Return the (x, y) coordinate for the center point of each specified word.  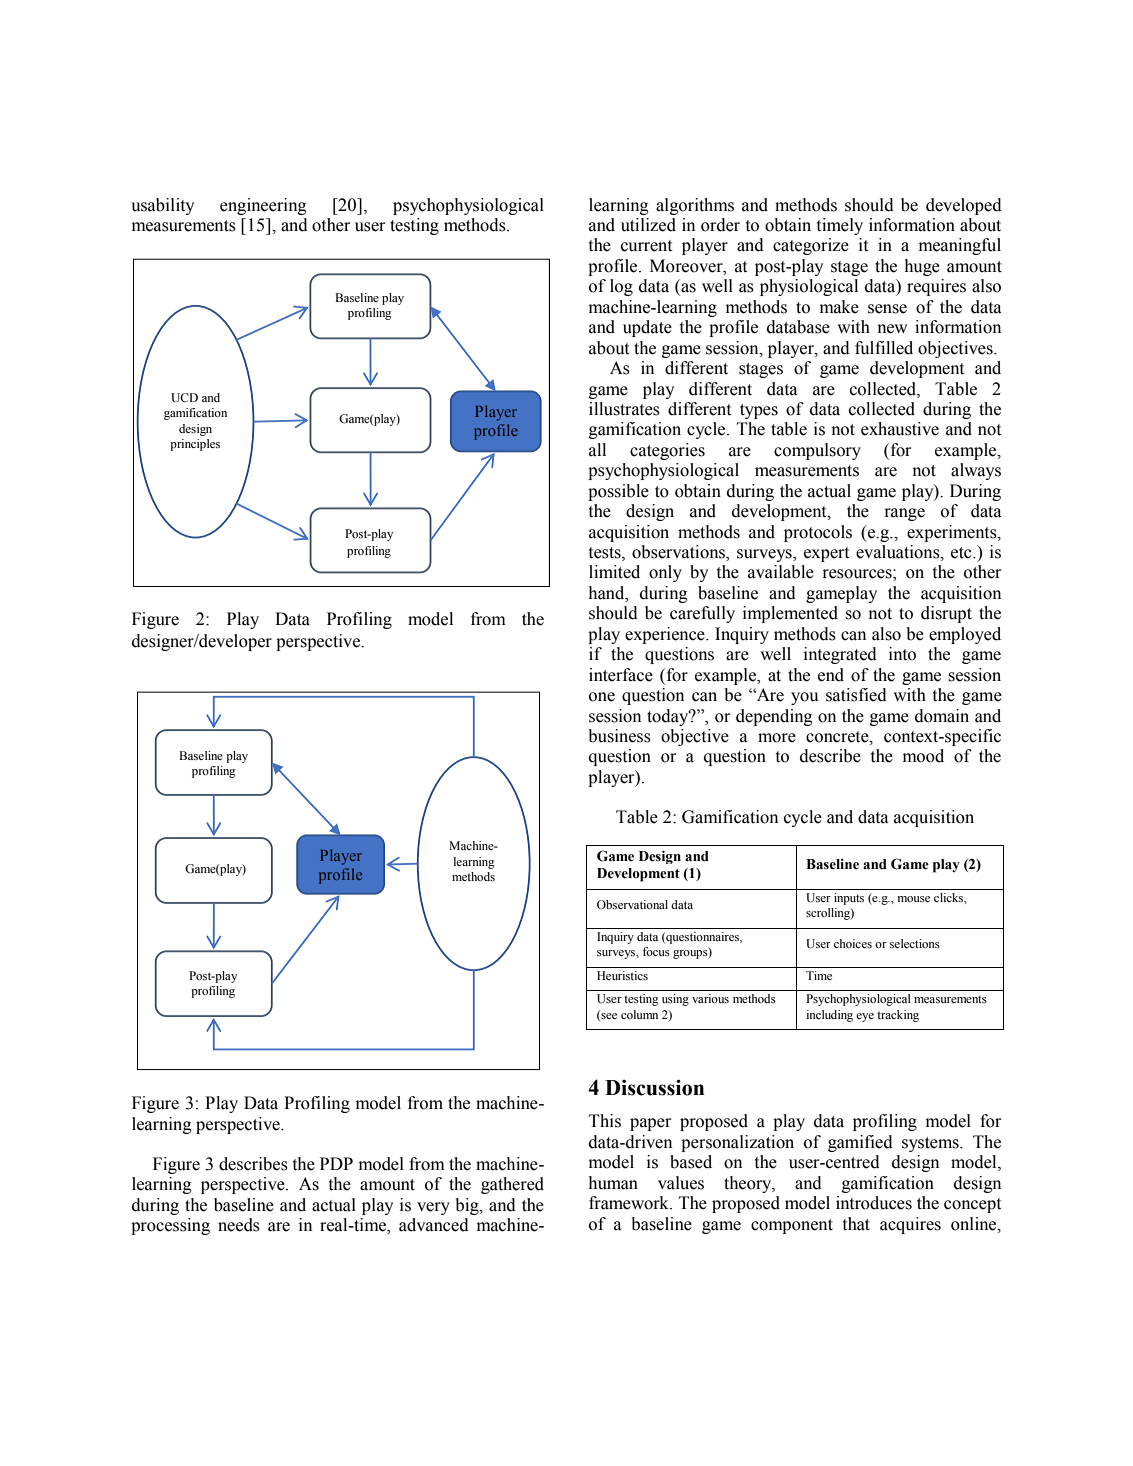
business (619, 736)
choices (853, 943)
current (646, 246)
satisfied (856, 695)
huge (922, 267)
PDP (336, 1163)
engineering (263, 206)
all (597, 450)
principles (195, 445)
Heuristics (622, 975)
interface (621, 675)
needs (239, 1225)
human (613, 1183)
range (904, 514)
